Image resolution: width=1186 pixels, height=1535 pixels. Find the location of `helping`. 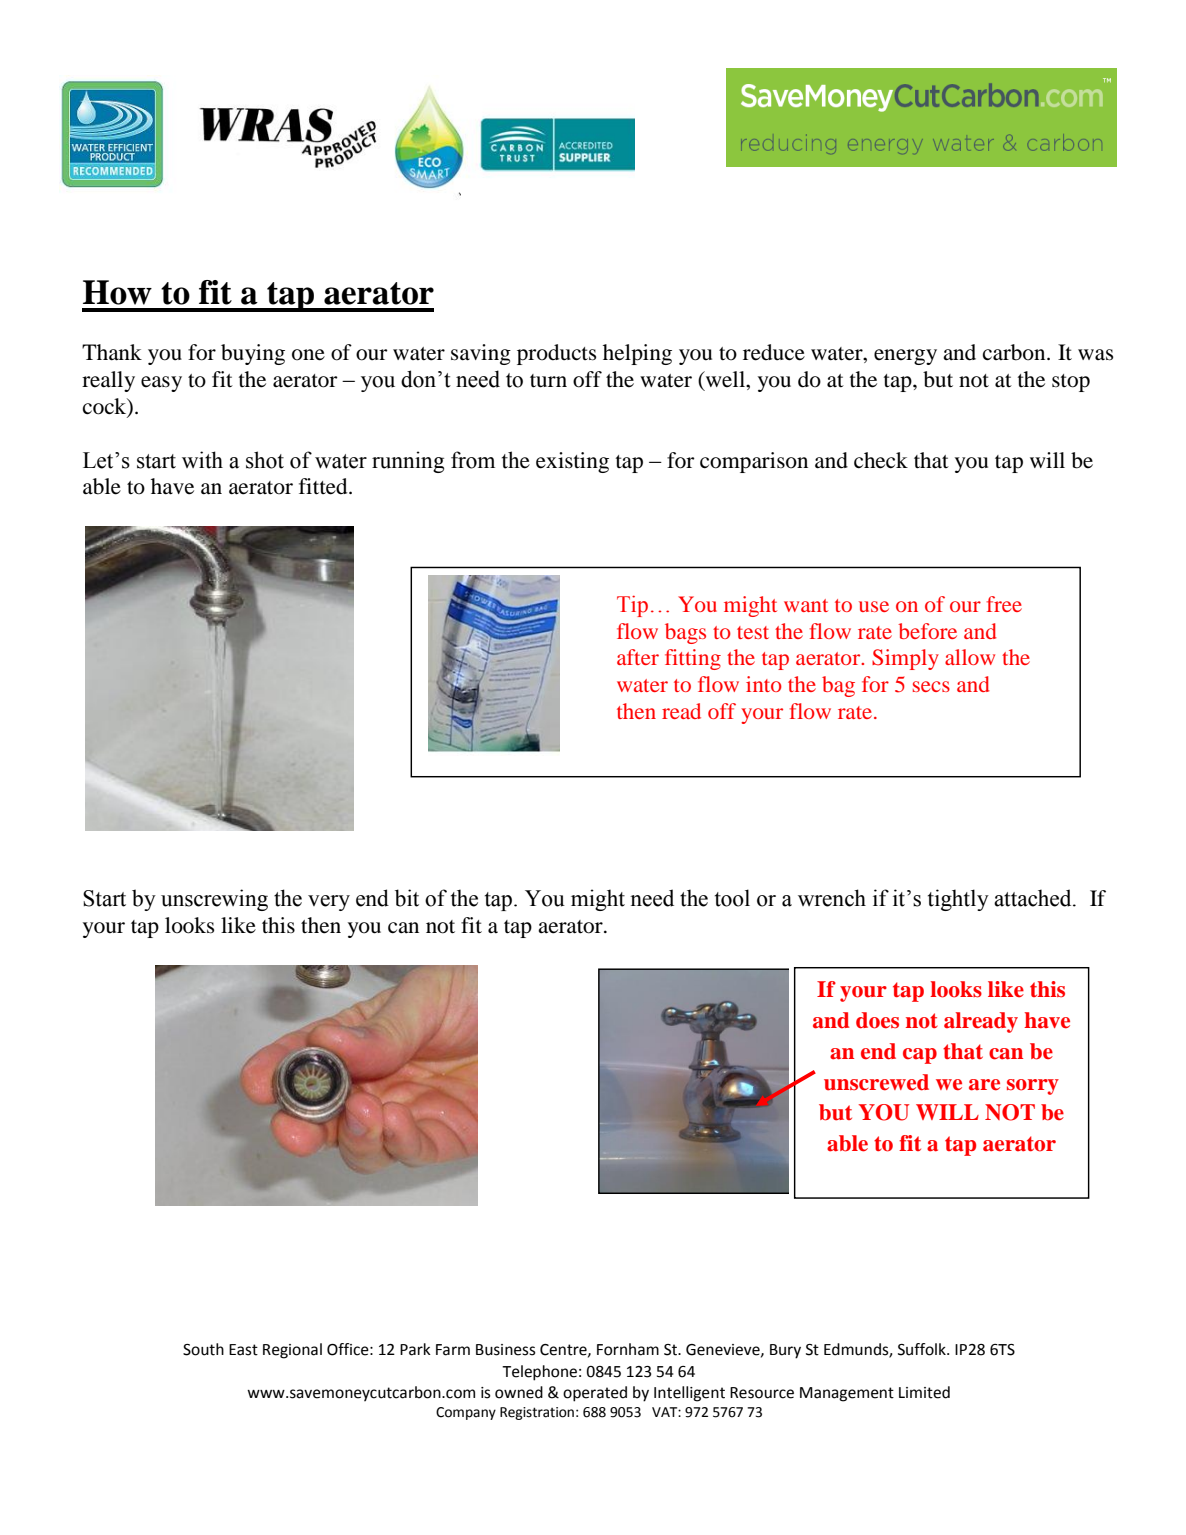

helping is located at coordinates (637, 354).
